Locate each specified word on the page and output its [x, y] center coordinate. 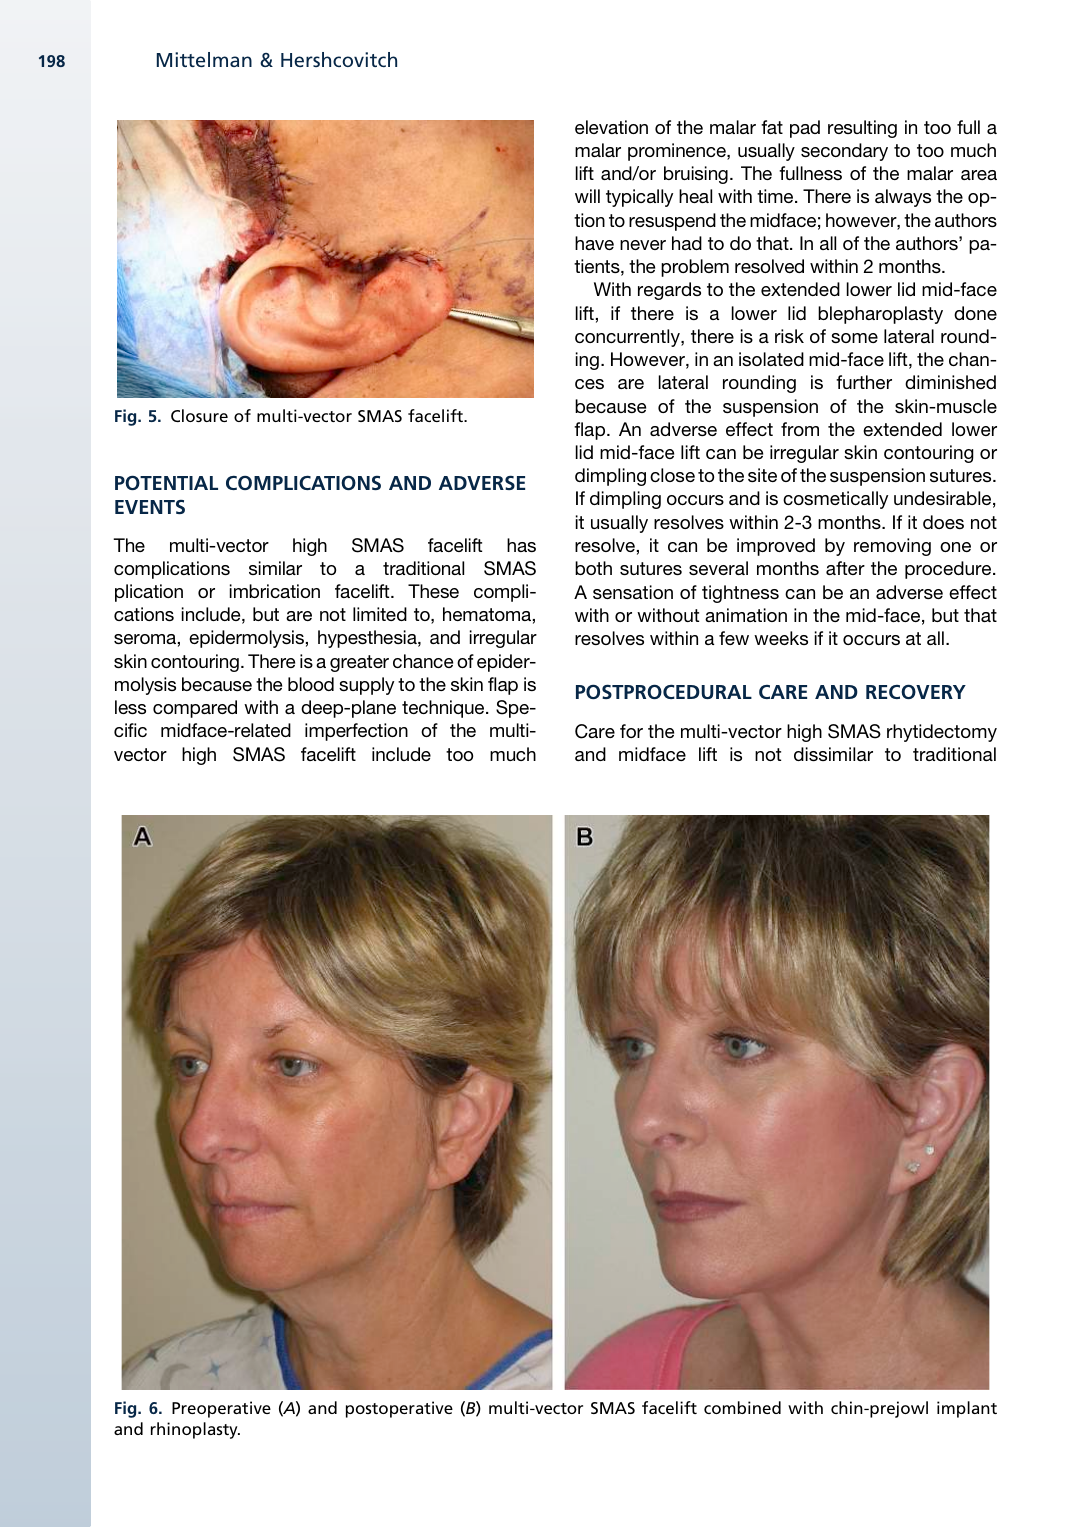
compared [195, 709]
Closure [199, 415]
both [593, 568]
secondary [844, 152]
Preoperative [221, 1409]
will [587, 196]
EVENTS [150, 507]
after [845, 568]
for [631, 731]
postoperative [399, 1409]
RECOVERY [916, 691]
